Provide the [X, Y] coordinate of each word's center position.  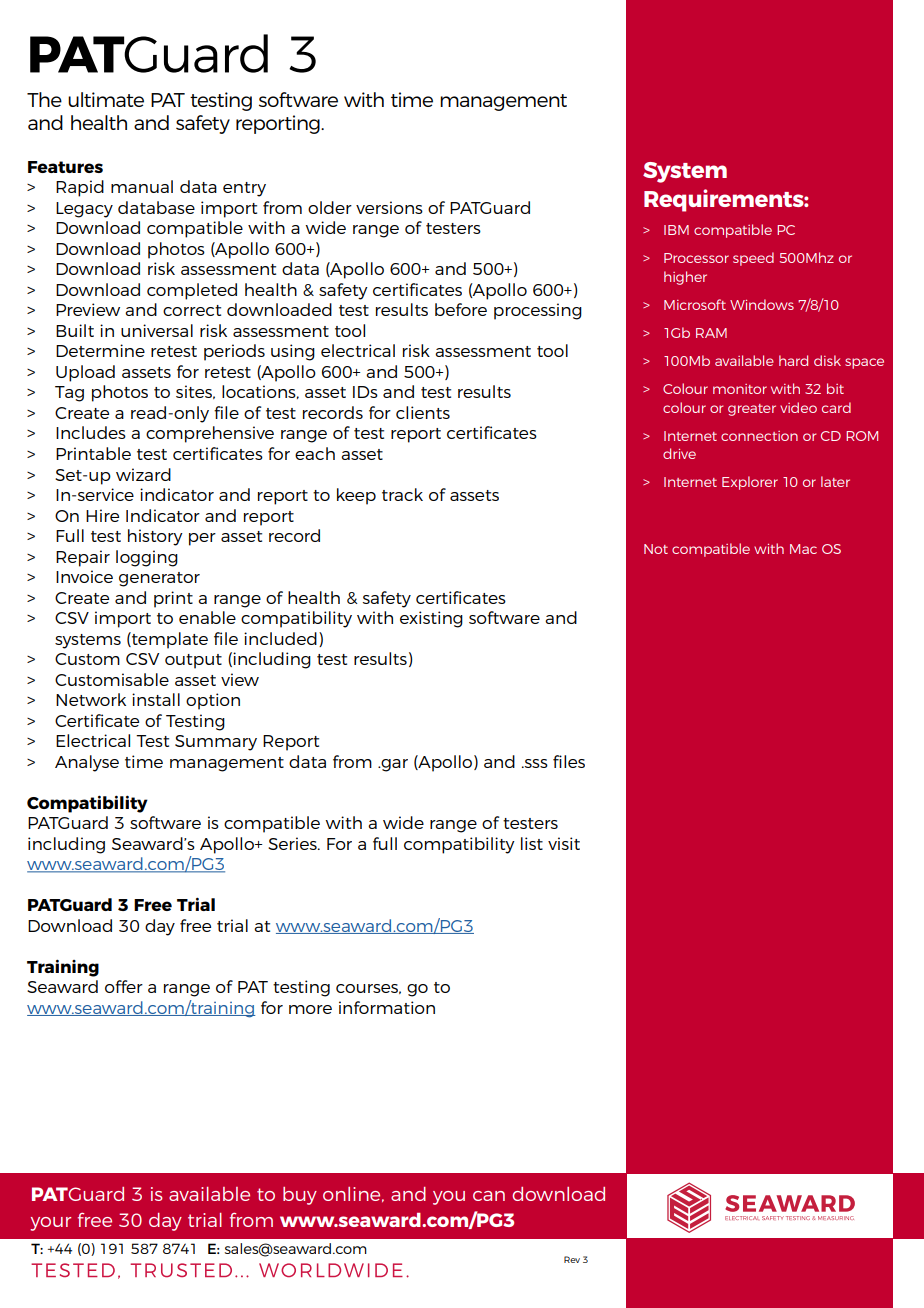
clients [423, 412]
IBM [676, 230]
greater [752, 410]
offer [124, 986]
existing [431, 619]
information [387, 1007]
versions [389, 207]
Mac [803, 549]
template [169, 640]
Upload [85, 373]
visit [564, 843]
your [50, 1224]
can [489, 1196]
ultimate [106, 99]
